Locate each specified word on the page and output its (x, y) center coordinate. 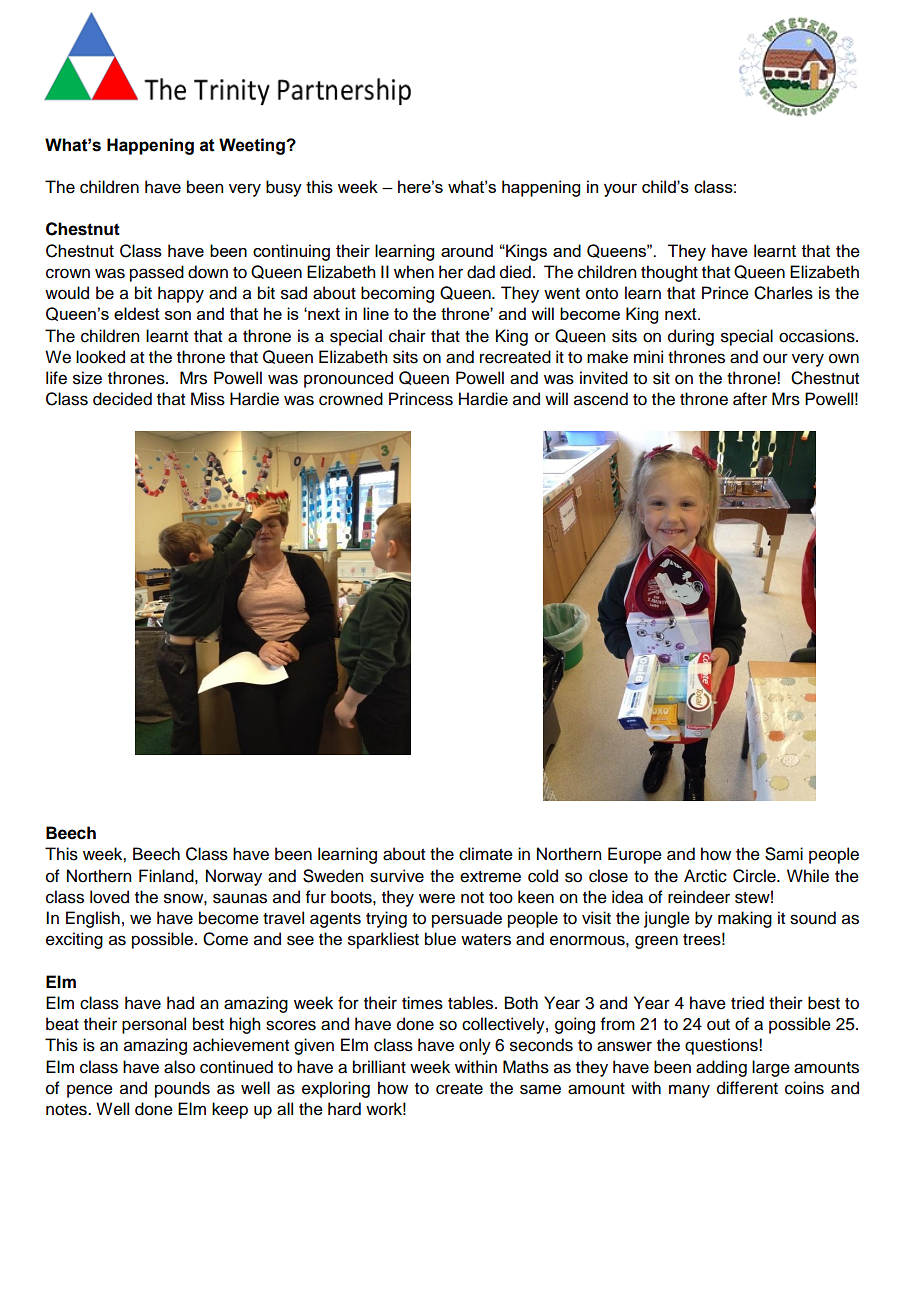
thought (669, 273)
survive (397, 876)
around (467, 250)
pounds (182, 1089)
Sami (784, 854)
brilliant (379, 1067)
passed (157, 273)
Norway (234, 877)
